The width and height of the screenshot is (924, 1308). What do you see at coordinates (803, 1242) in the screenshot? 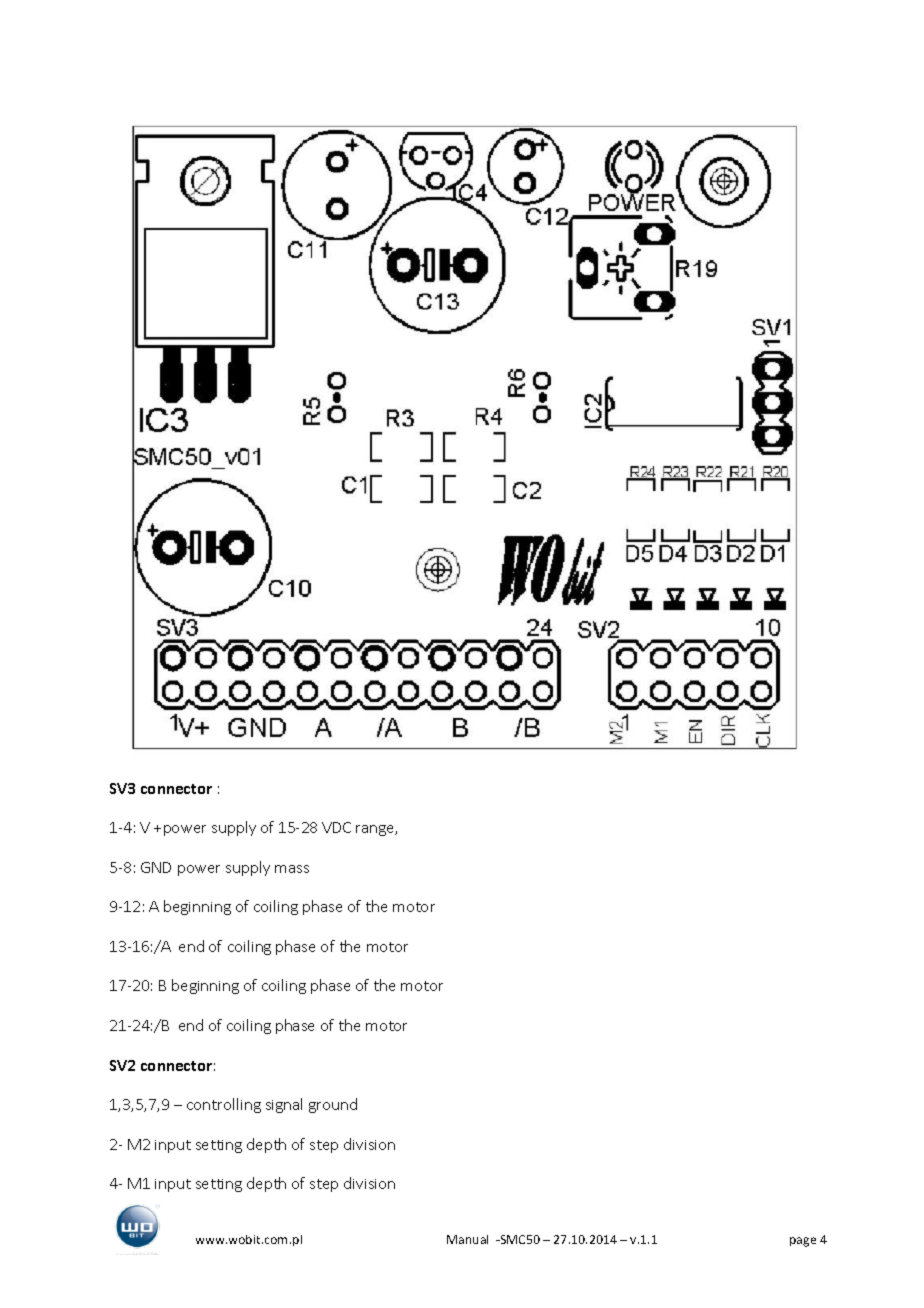
I see `page` at bounding box center [803, 1242].
